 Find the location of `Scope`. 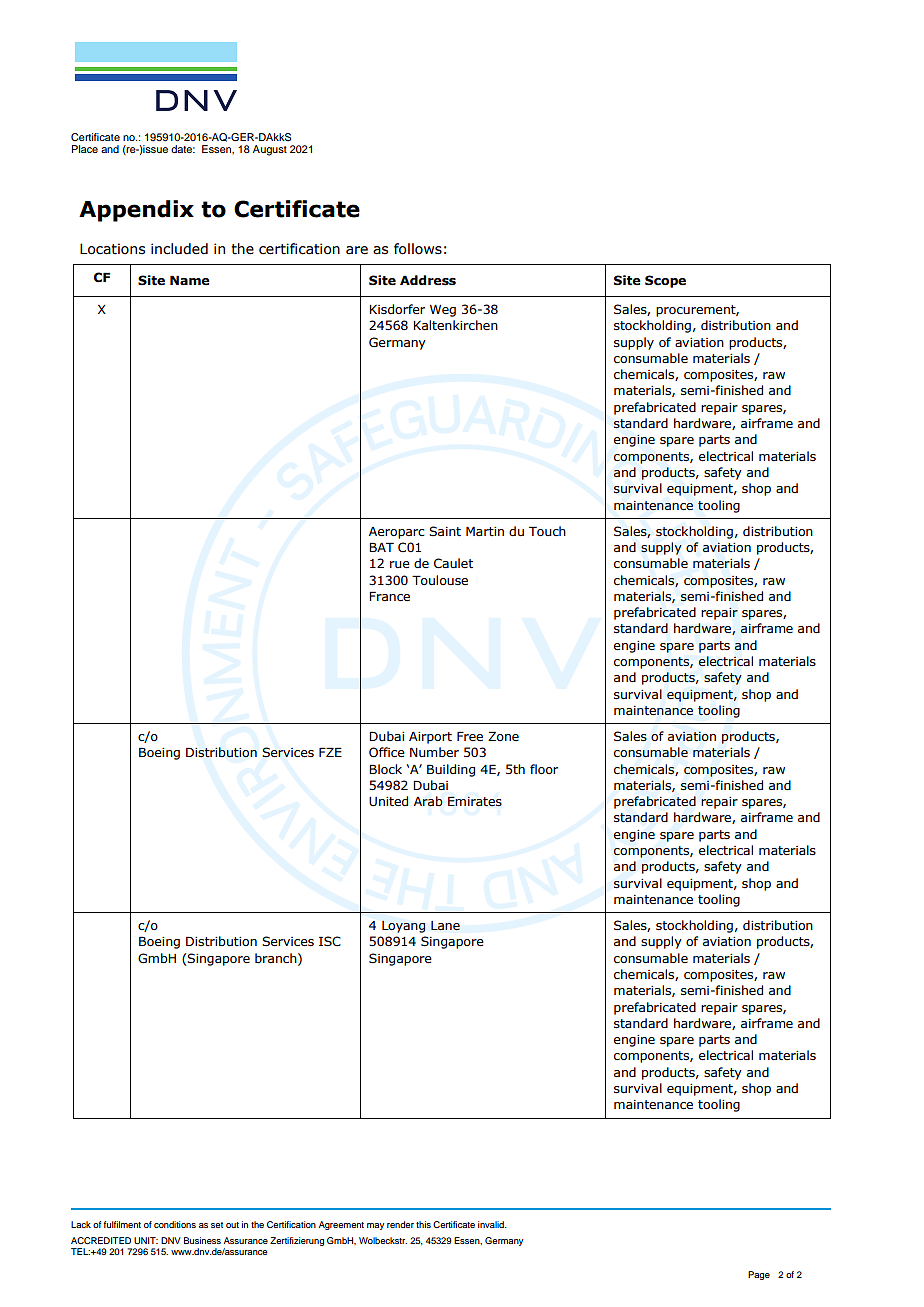

Scope is located at coordinates (665, 281).
